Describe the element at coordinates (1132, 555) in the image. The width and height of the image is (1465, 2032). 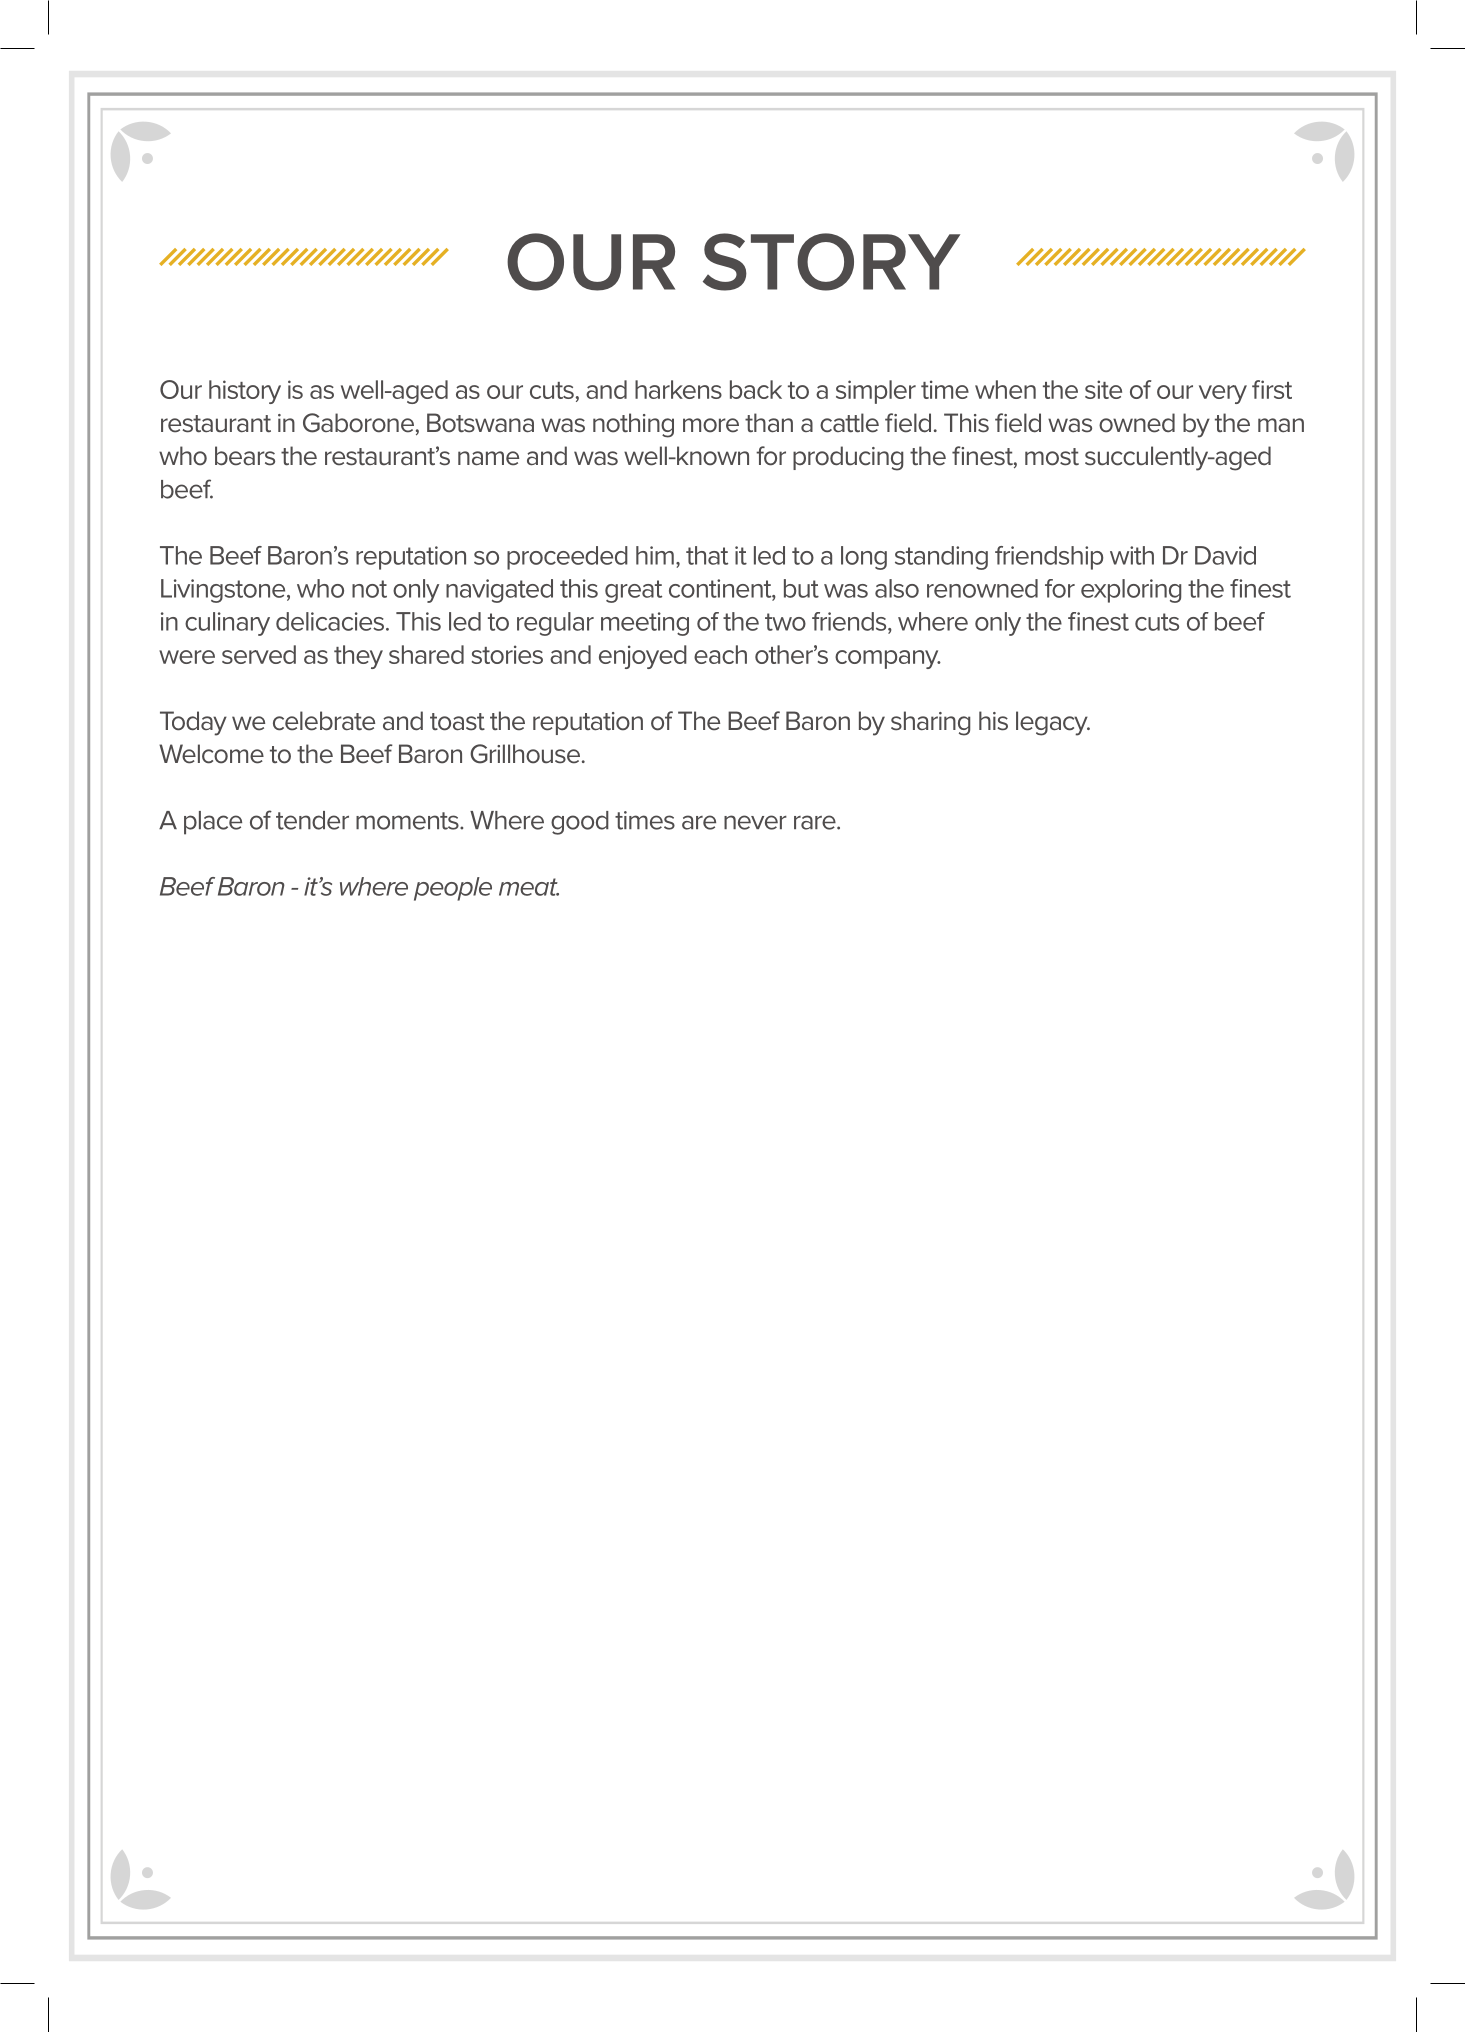
I see `with` at that location.
